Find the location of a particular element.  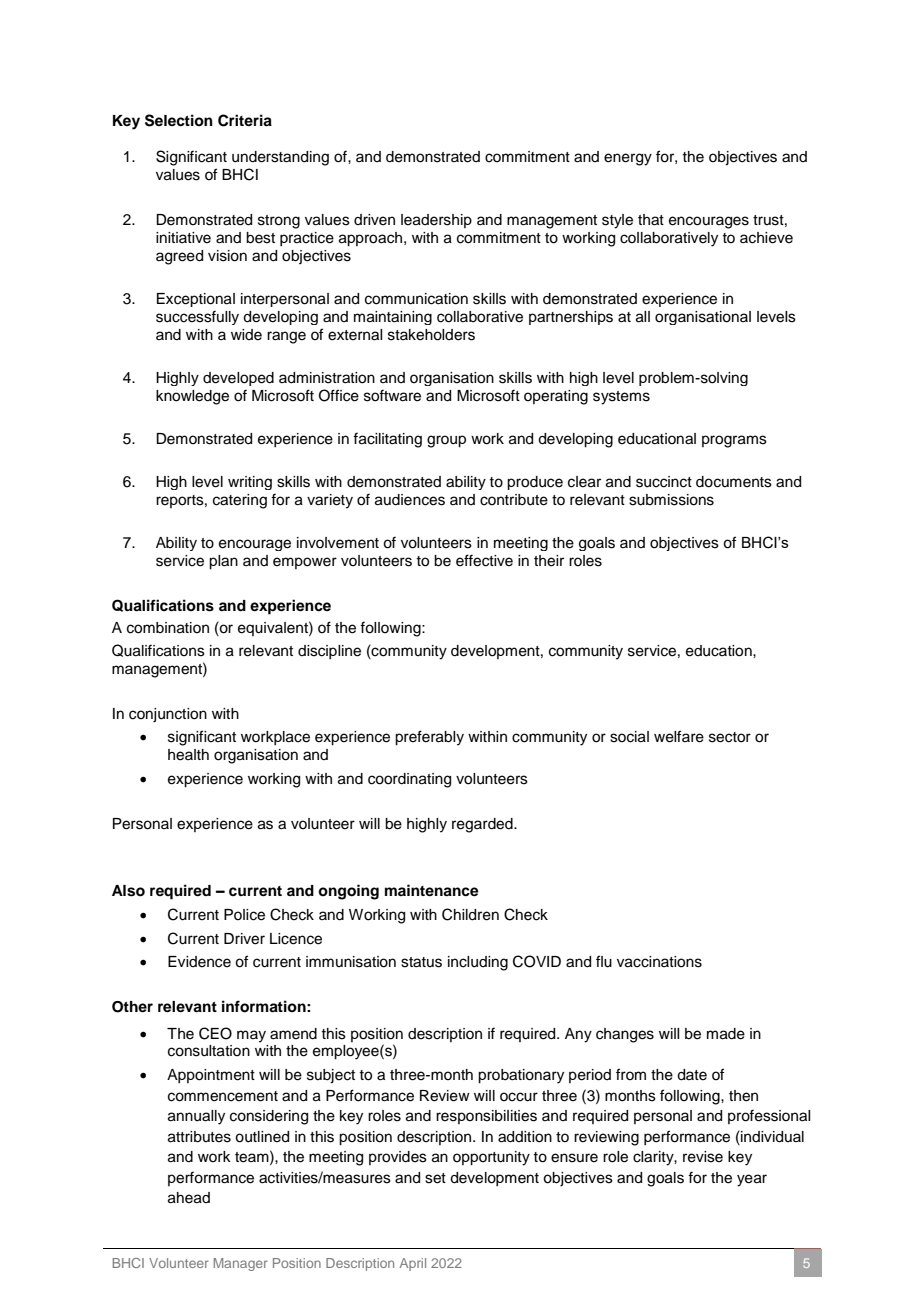

submissions is located at coordinates (671, 500).
